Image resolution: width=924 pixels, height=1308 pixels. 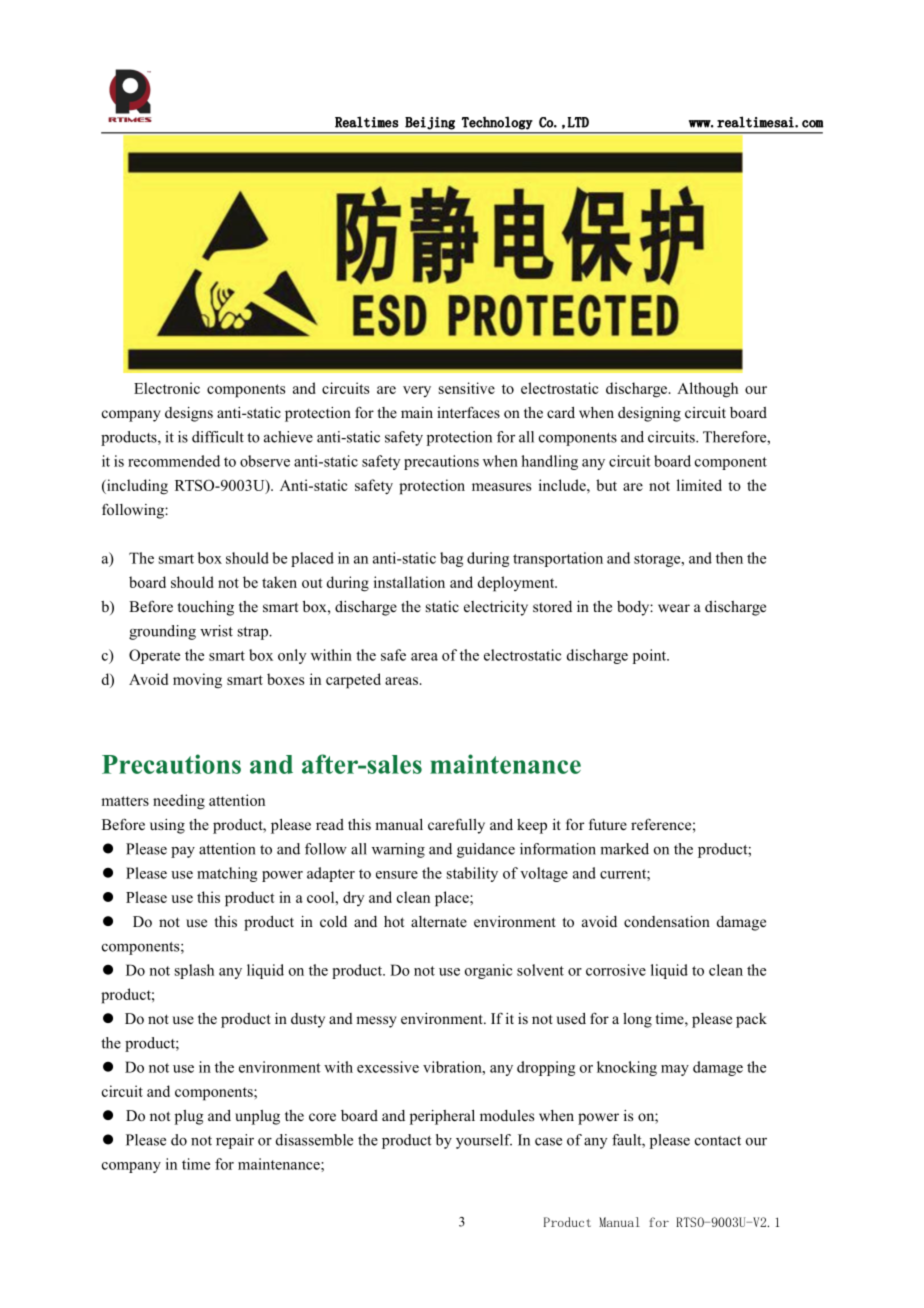 What do you see at coordinates (216, 631) in the page?
I see `wrist` at bounding box center [216, 631].
